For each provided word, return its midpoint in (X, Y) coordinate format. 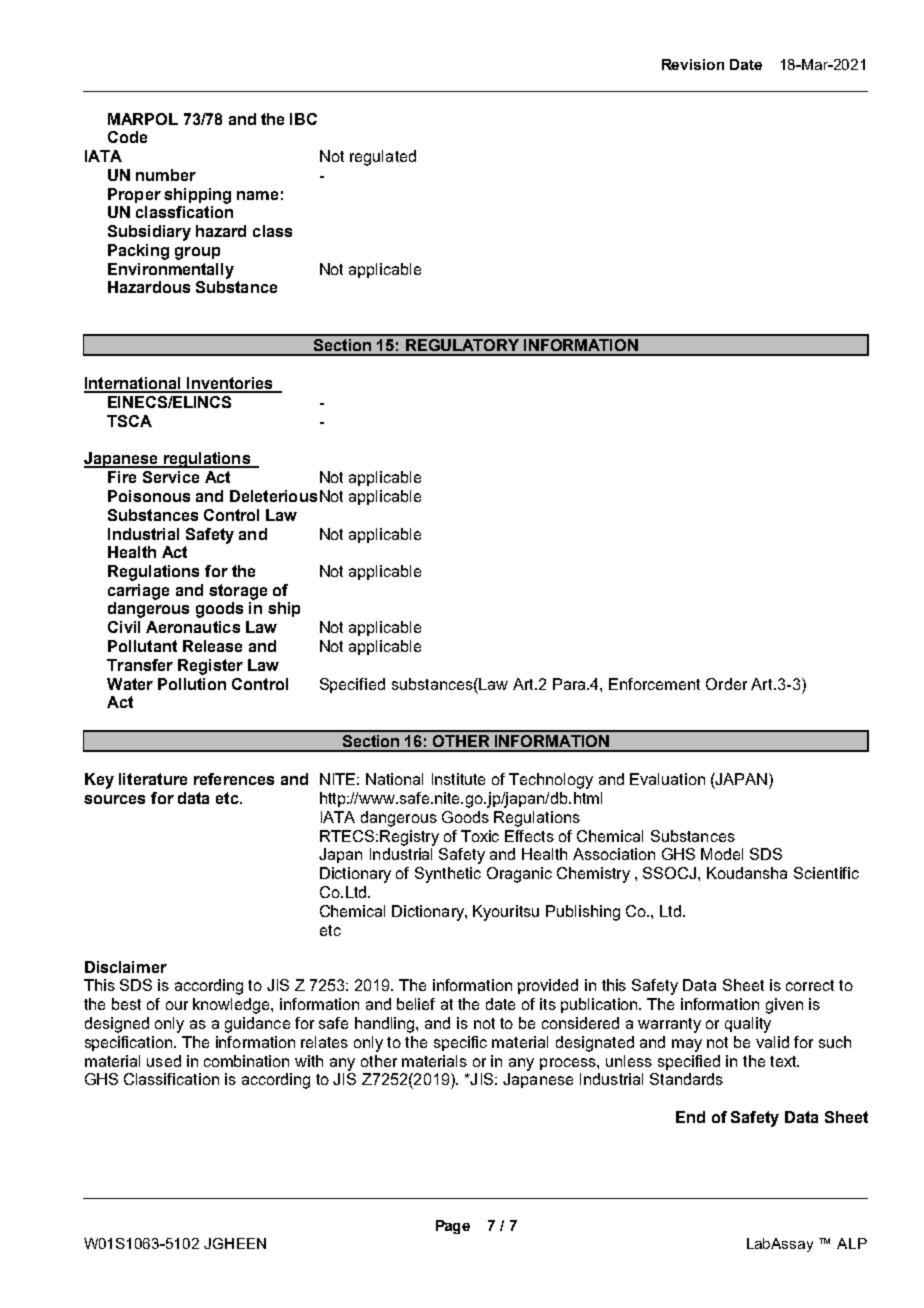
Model (722, 854)
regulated (383, 158)
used (164, 1061)
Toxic (480, 836)
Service (171, 477)
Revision (693, 64)
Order (726, 684)
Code (127, 137)
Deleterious (273, 496)
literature (153, 779)
